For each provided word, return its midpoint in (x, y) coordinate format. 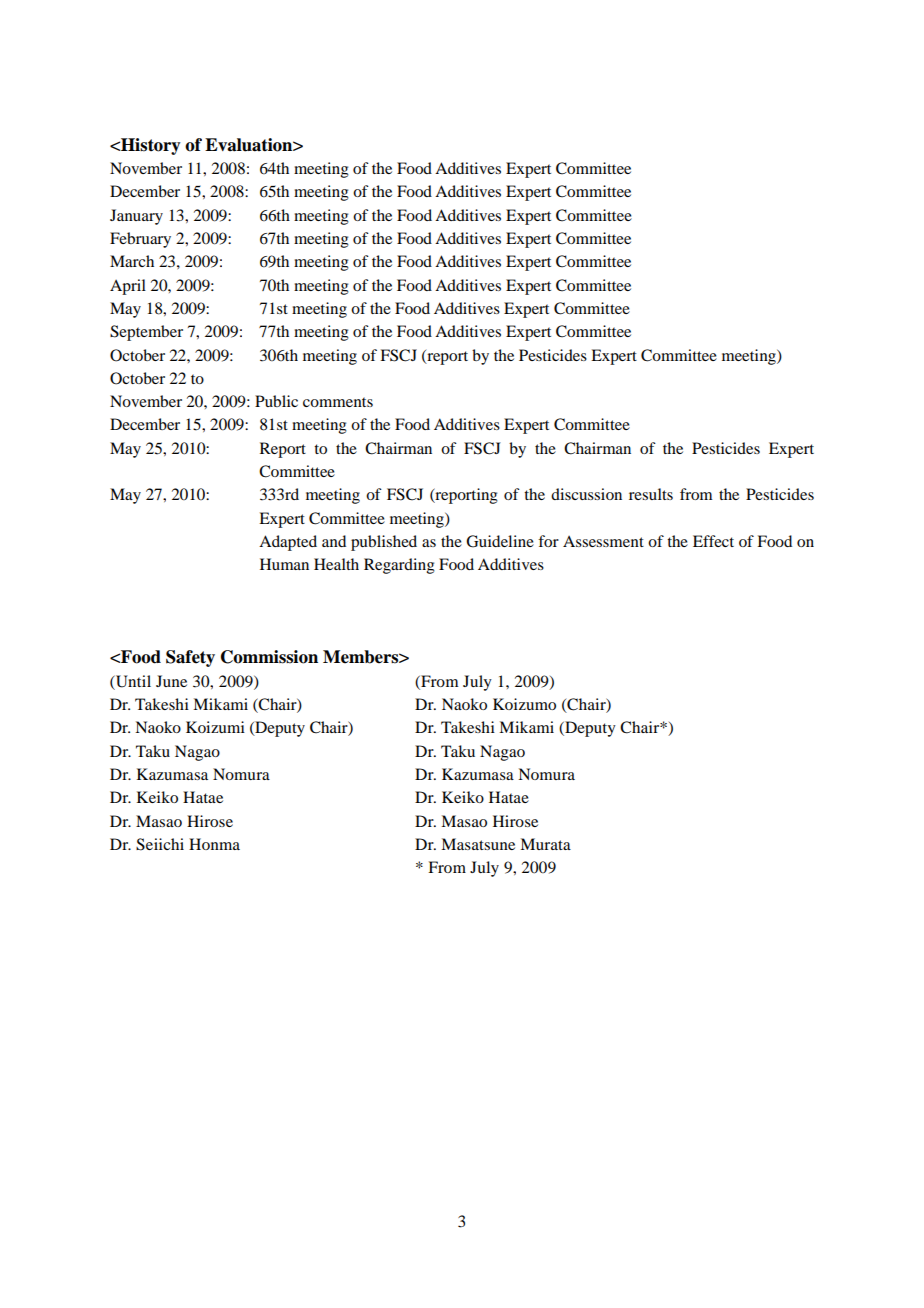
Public (276, 401)
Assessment (603, 541)
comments (338, 402)
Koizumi (215, 727)
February (140, 240)
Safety (190, 658)
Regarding (399, 566)
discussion (586, 494)
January (136, 217)
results (651, 494)
